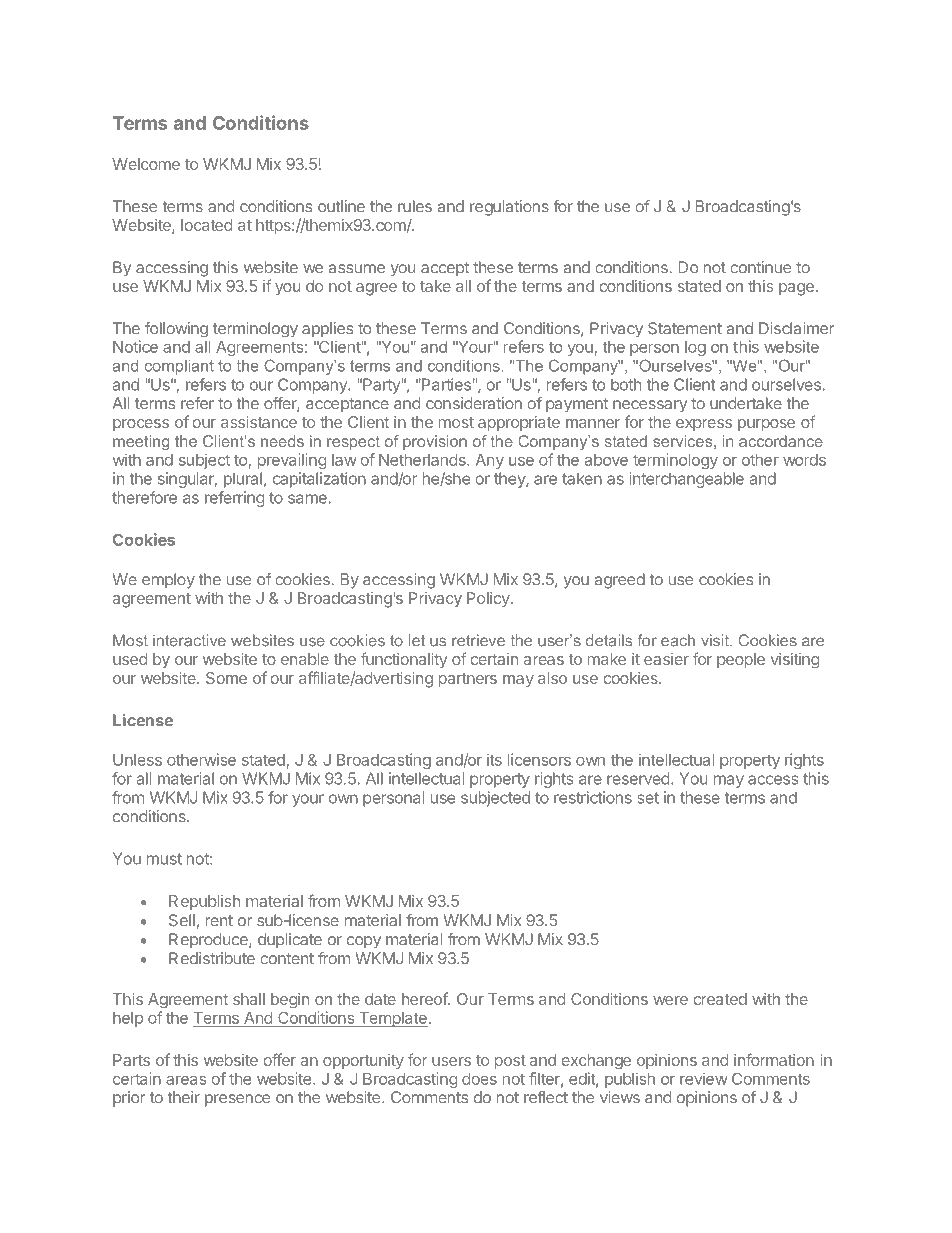  I want to click on review, so click(704, 1078).
